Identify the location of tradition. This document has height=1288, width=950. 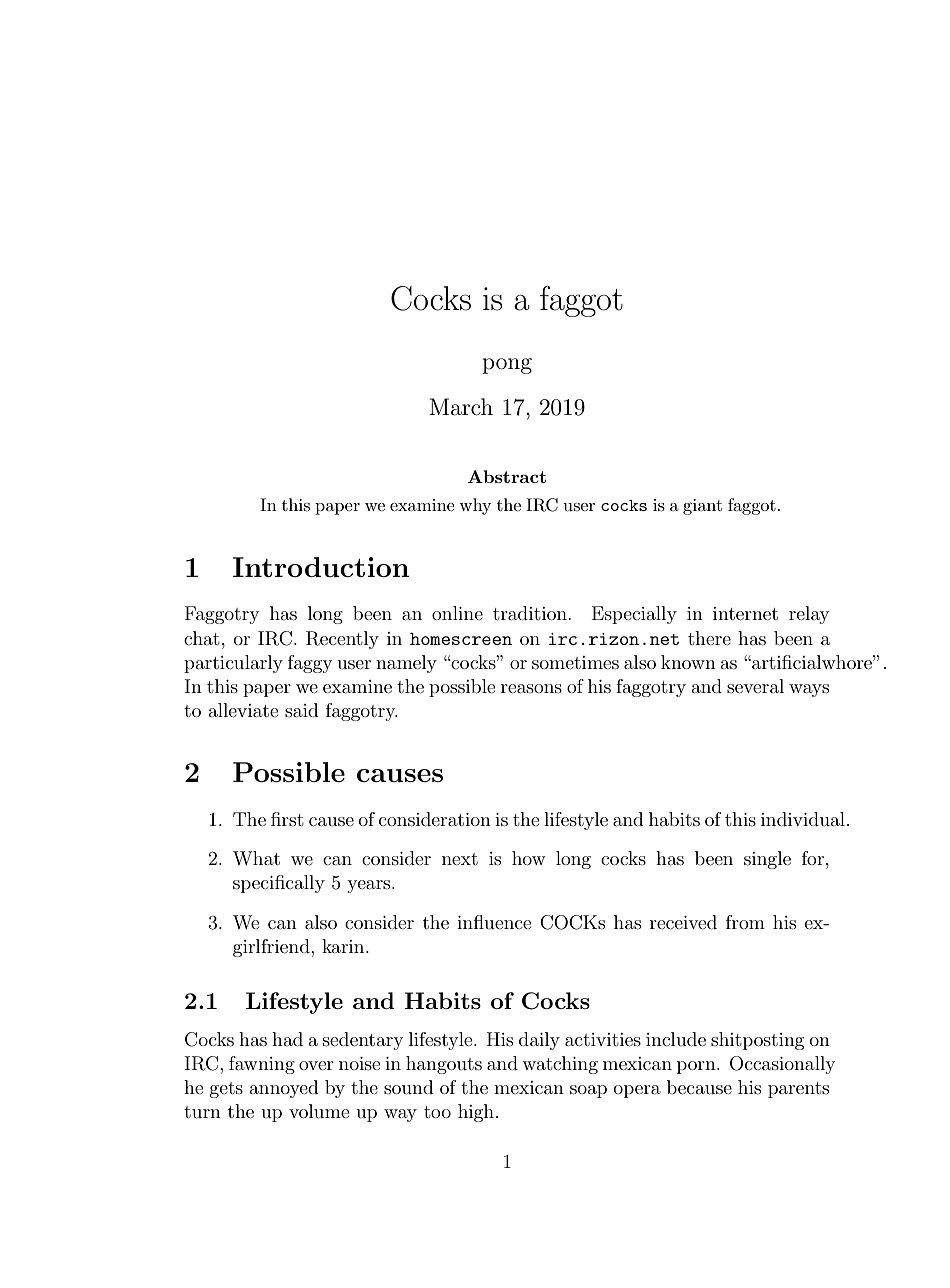
(531, 613).
